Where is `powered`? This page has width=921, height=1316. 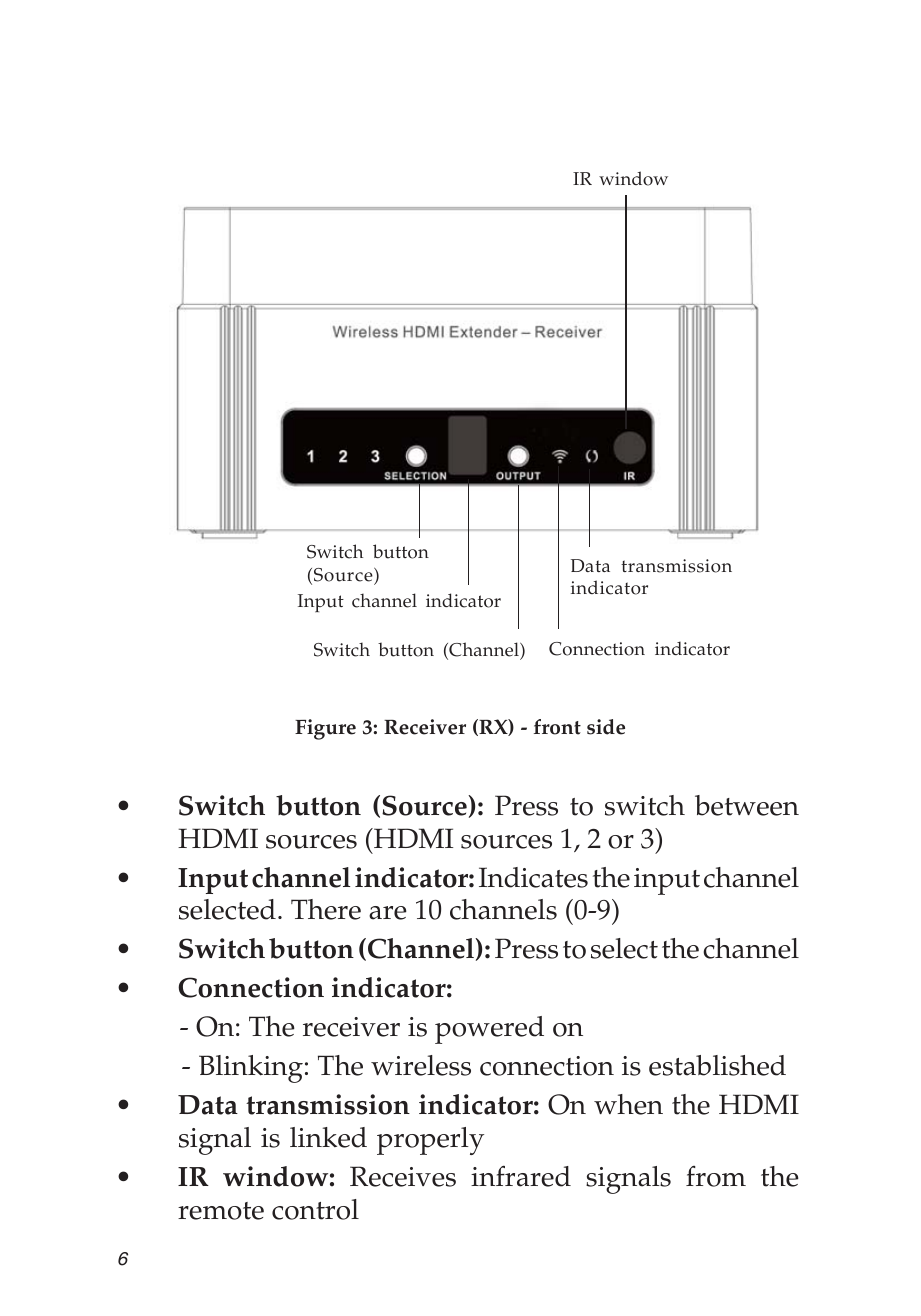 powered is located at coordinates (489, 1030).
